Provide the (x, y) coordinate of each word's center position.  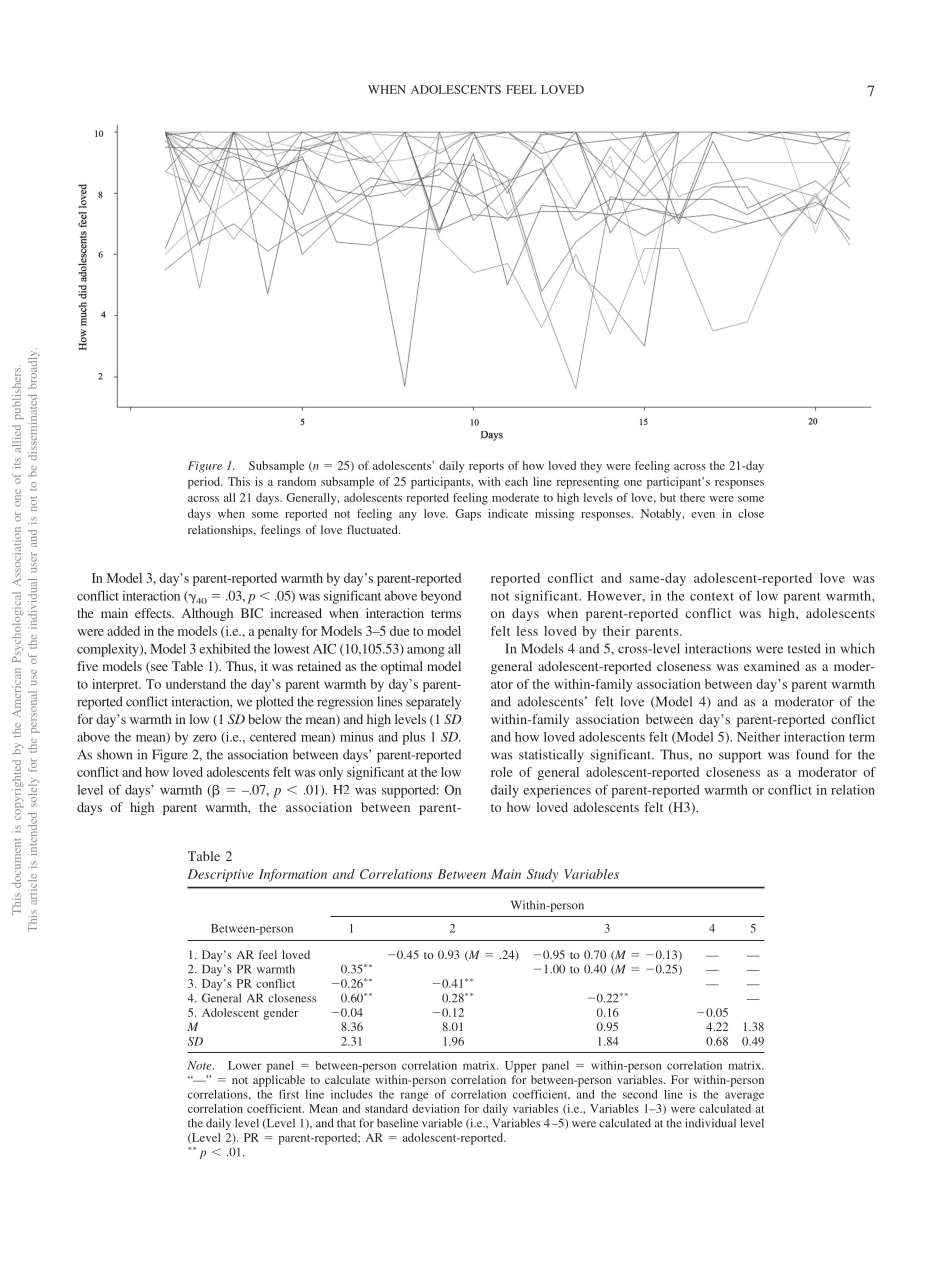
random (297, 481)
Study (542, 875)
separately (433, 703)
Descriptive (221, 875)
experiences (557, 791)
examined (772, 666)
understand (196, 684)
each (516, 481)
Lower (244, 1065)
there (692, 497)
